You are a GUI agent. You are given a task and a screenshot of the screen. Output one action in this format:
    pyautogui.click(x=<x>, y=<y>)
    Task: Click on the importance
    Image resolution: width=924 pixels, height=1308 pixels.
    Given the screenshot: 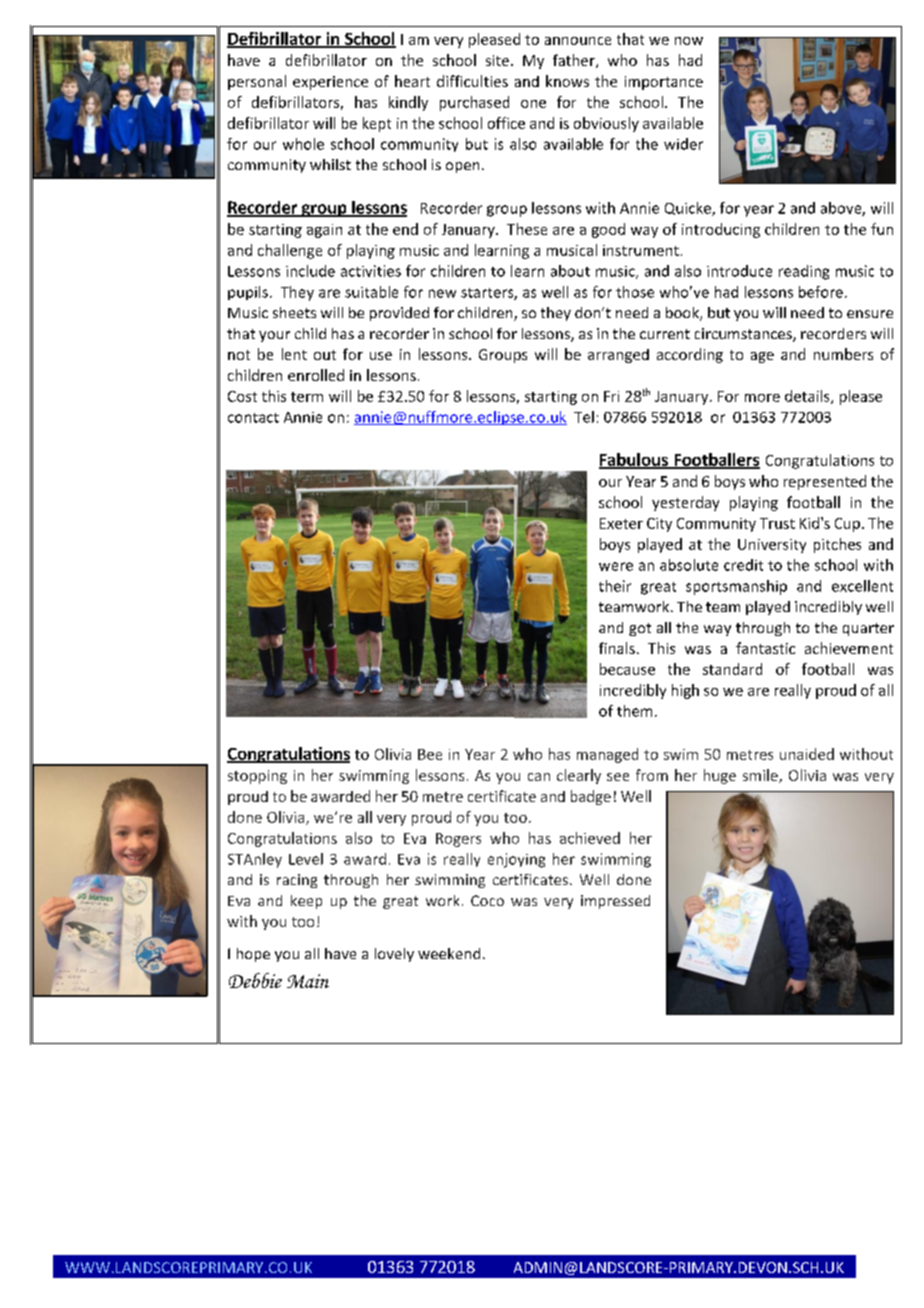 What is the action you would take?
    pyautogui.click(x=664, y=83)
